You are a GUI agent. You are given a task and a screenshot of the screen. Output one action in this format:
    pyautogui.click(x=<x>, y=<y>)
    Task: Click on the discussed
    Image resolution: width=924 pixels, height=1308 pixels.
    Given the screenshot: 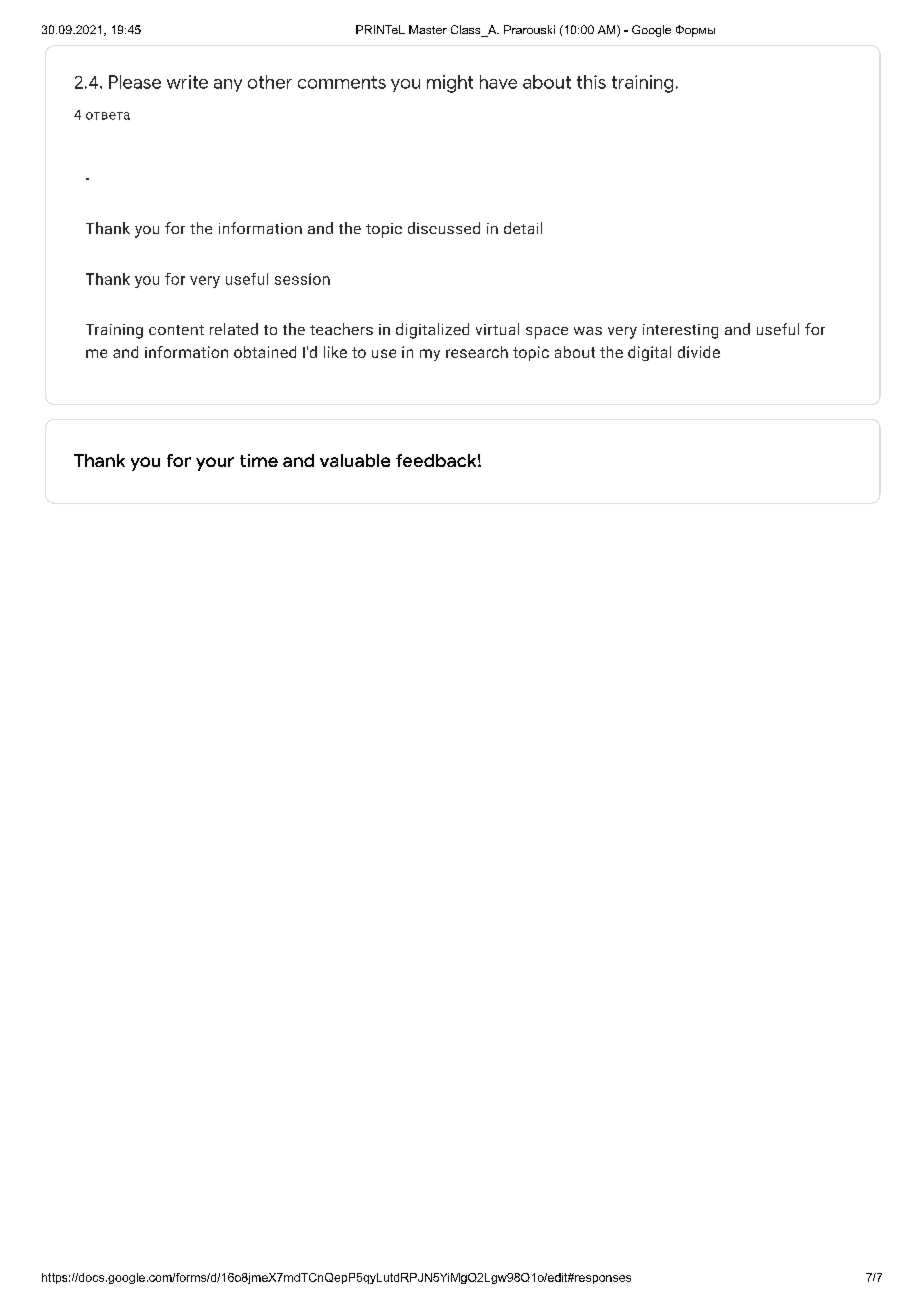 What is the action you would take?
    pyautogui.click(x=444, y=228)
